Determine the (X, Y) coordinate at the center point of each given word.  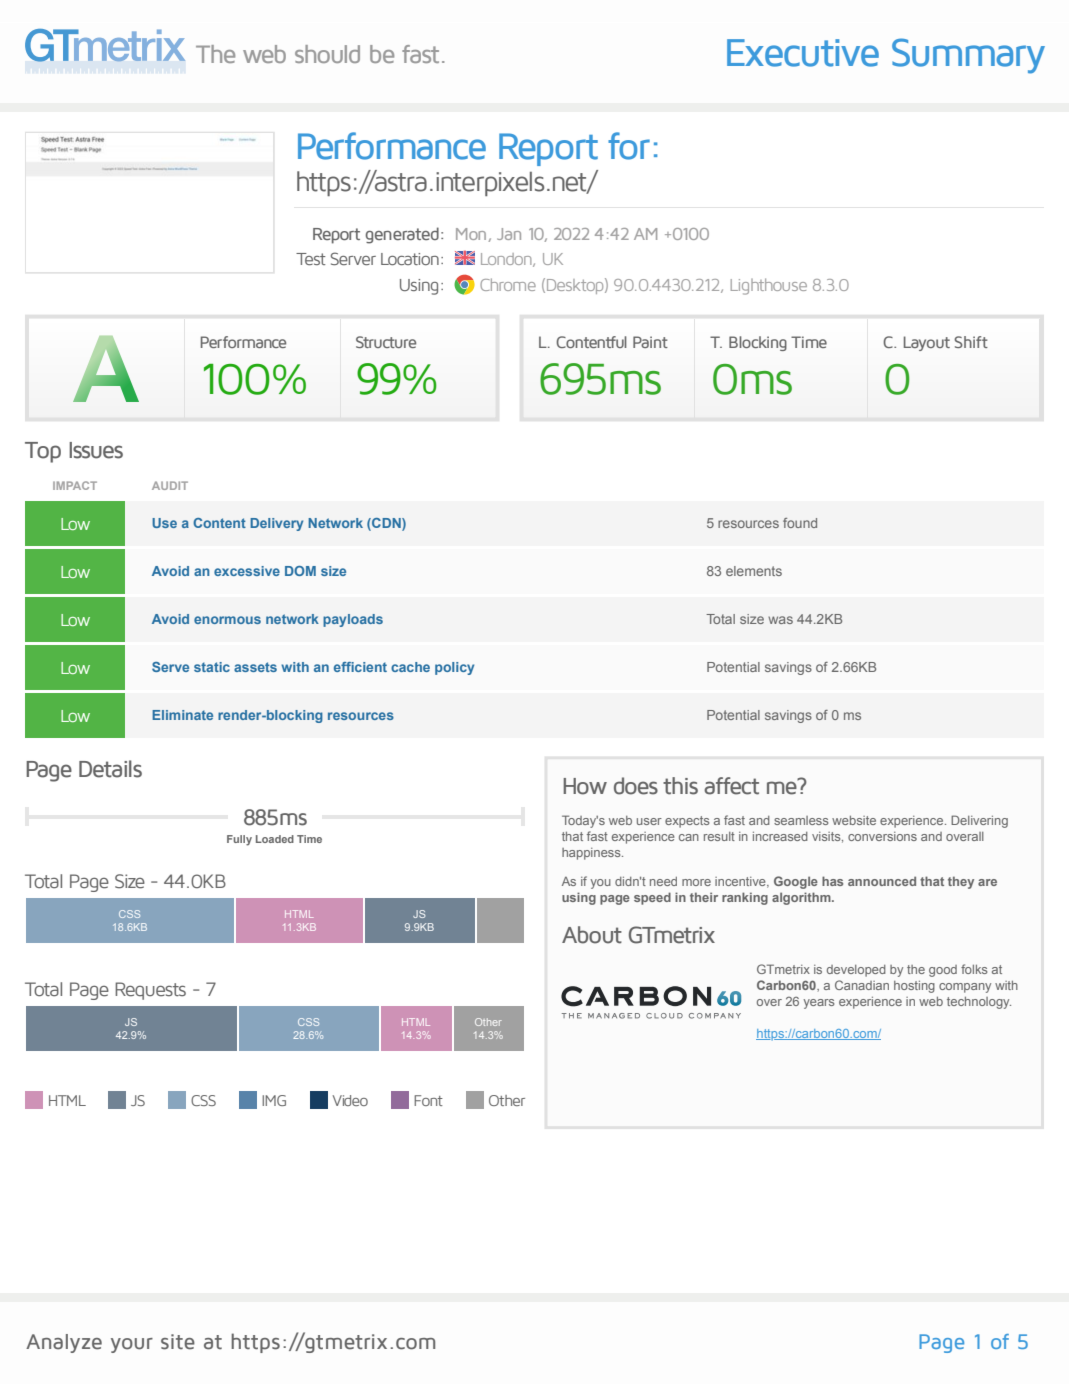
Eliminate (182, 715)
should (327, 54)
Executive (803, 53)
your (132, 1345)
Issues (96, 450)
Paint (650, 342)
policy (454, 668)
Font (428, 1100)
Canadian (862, 985)
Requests (150, 991)
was (780, 620)
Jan (509, 234)
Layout (927, 343)
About (592, 935)
